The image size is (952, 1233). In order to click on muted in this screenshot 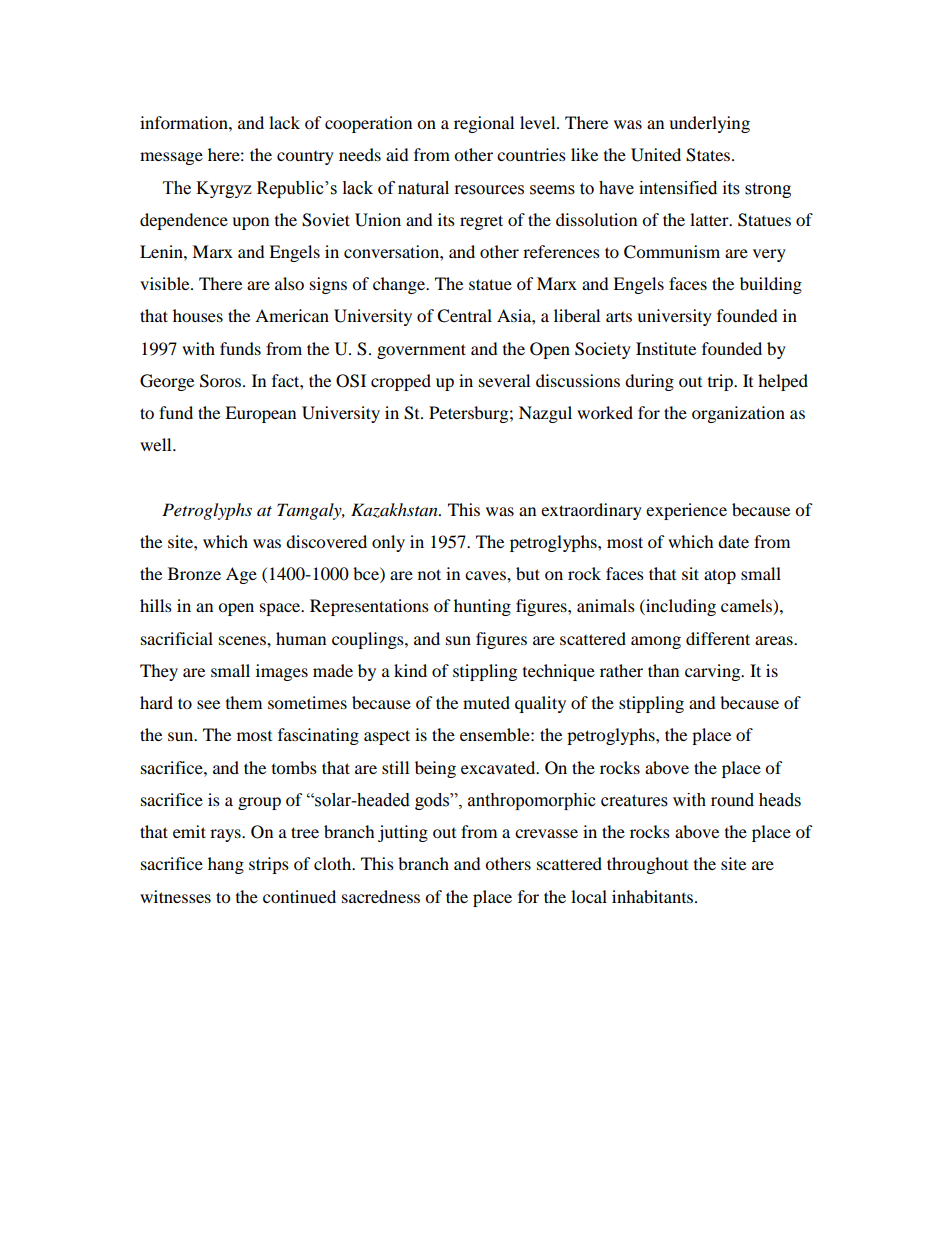, I will do `click(486, 702)`.
